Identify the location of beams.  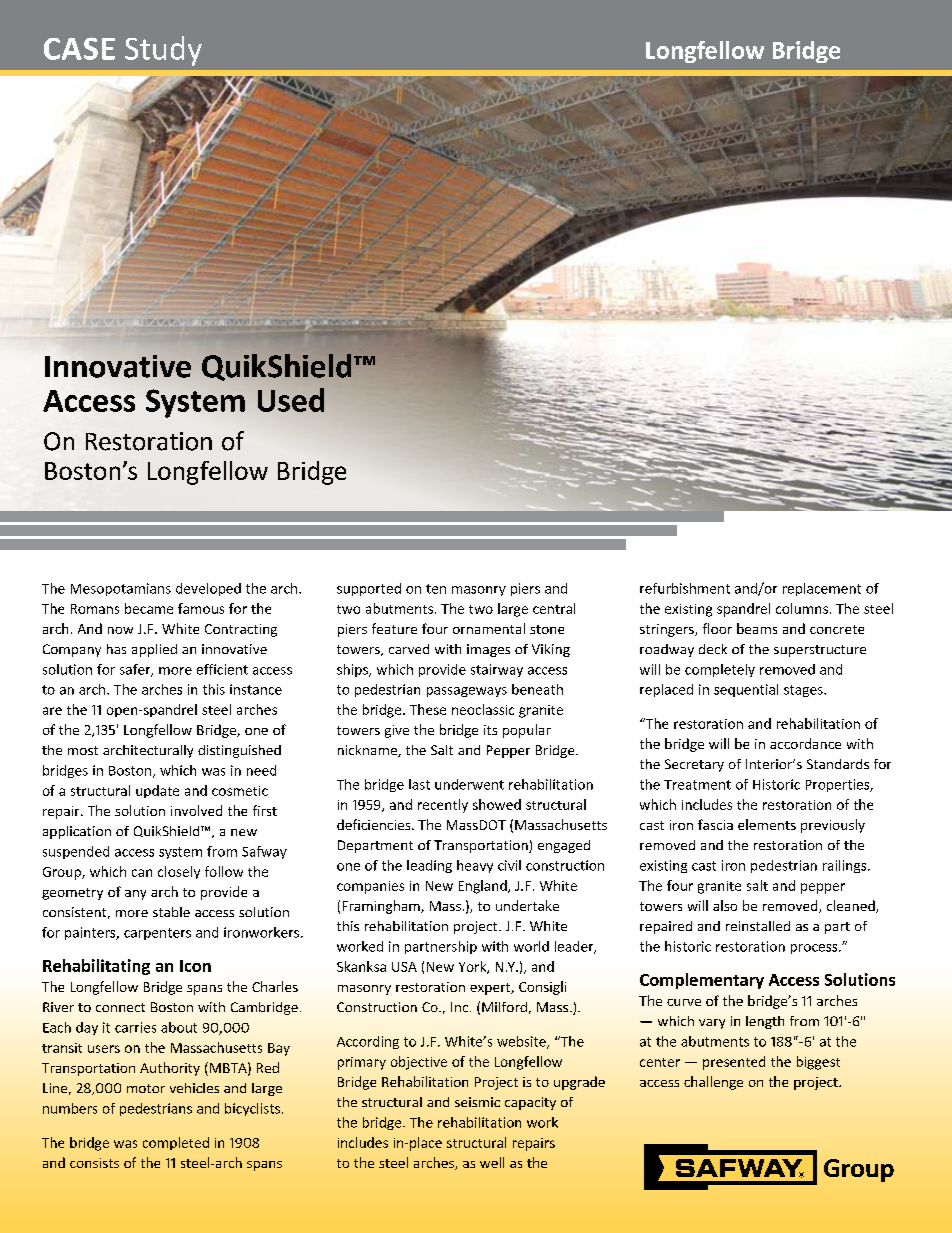
(757, 628).
